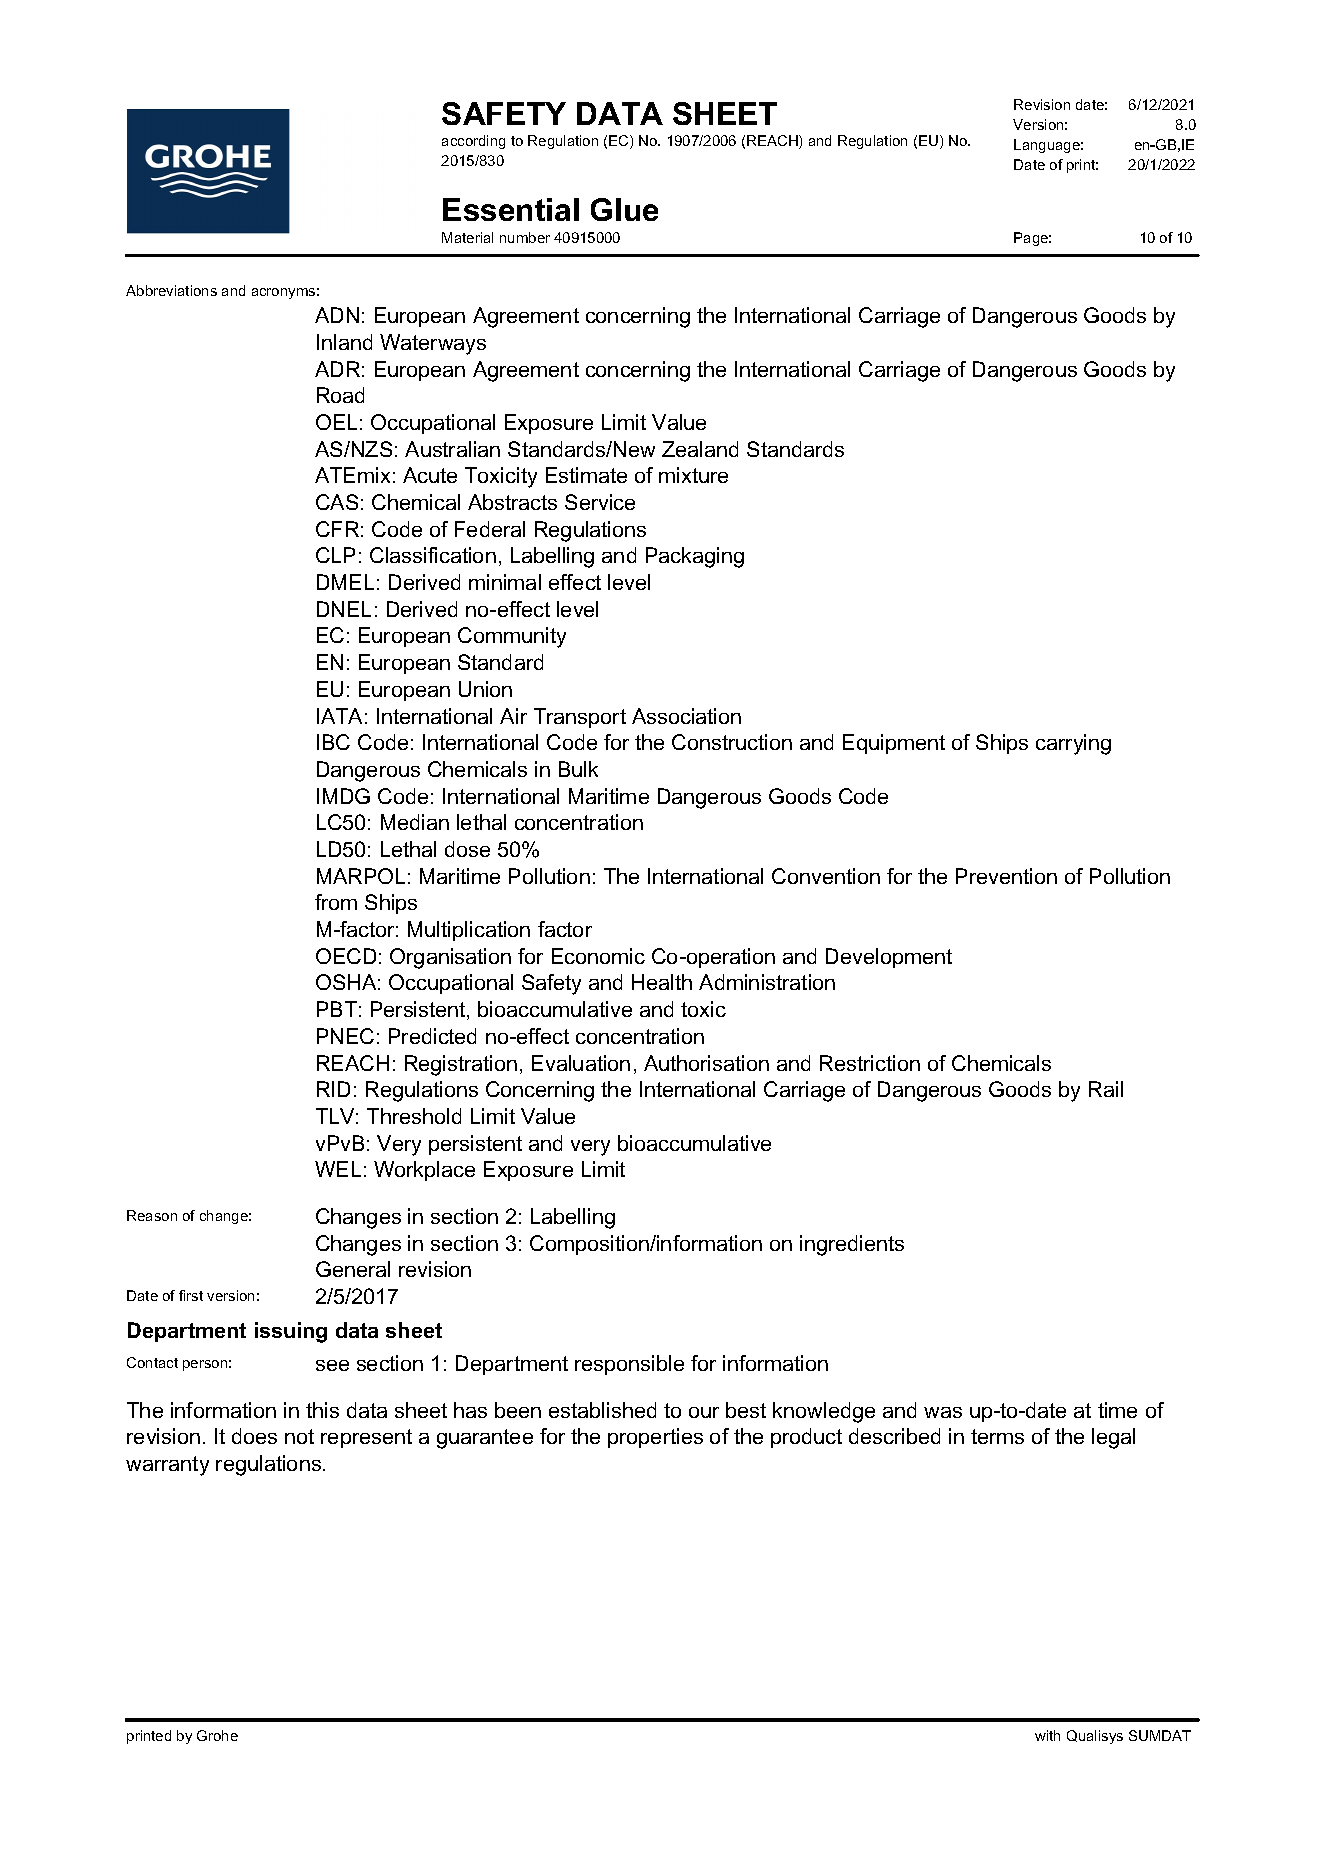 This page has height=1873, width=1323. What do you see at coordinates (700, 449) in the page?
I see `Zealand` at bounding box center [700, 449].
